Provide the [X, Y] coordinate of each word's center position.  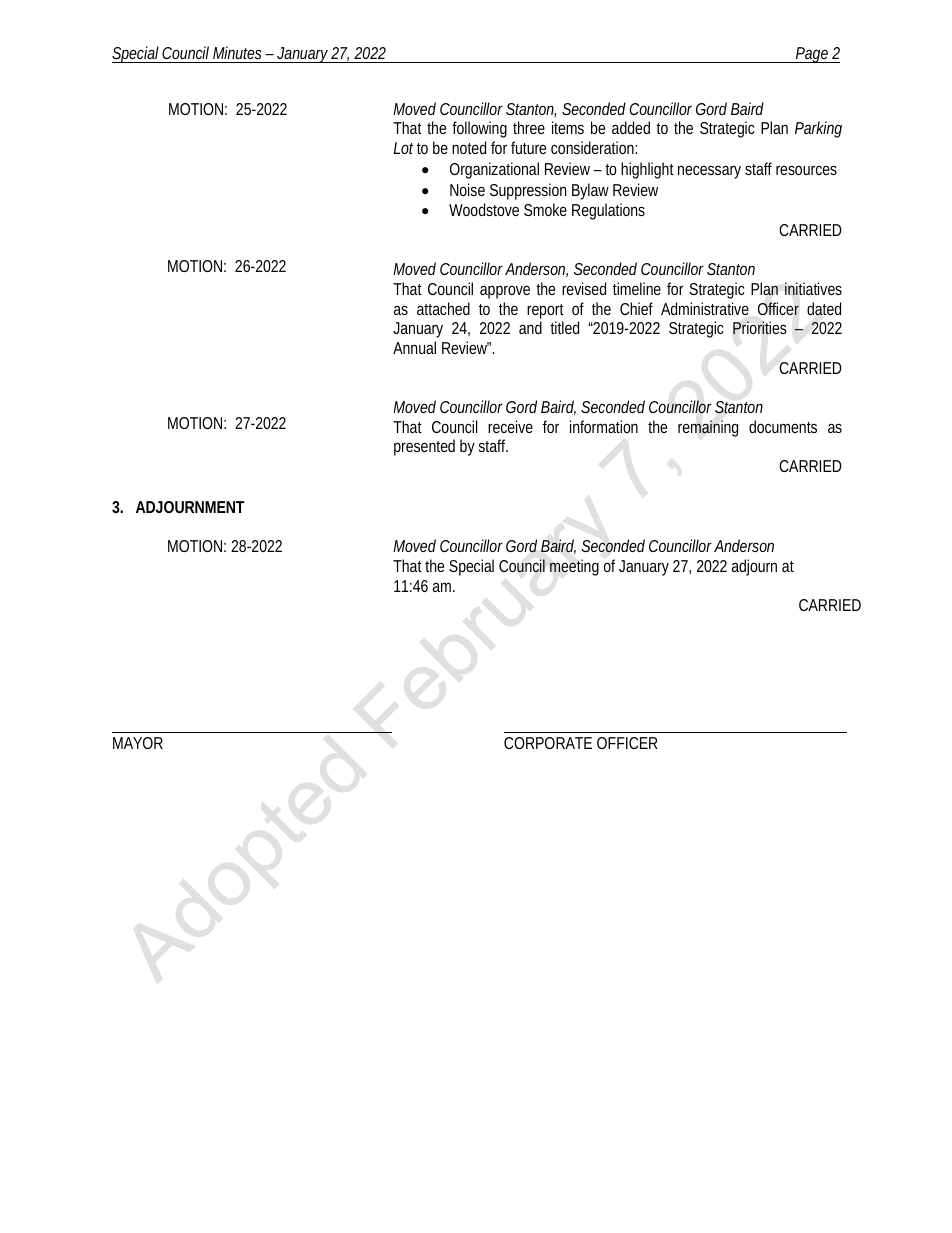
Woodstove [484, 209]
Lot [403, 148]
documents [783, 426]
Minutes [239, 54]
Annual [414, 347]
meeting [574, 567]
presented [424, 447]
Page [813, 55]
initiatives [813, 288]
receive [510, 426]
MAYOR [138, 743]
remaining [708, 428]
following [479, 129]
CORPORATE [548, 743]
